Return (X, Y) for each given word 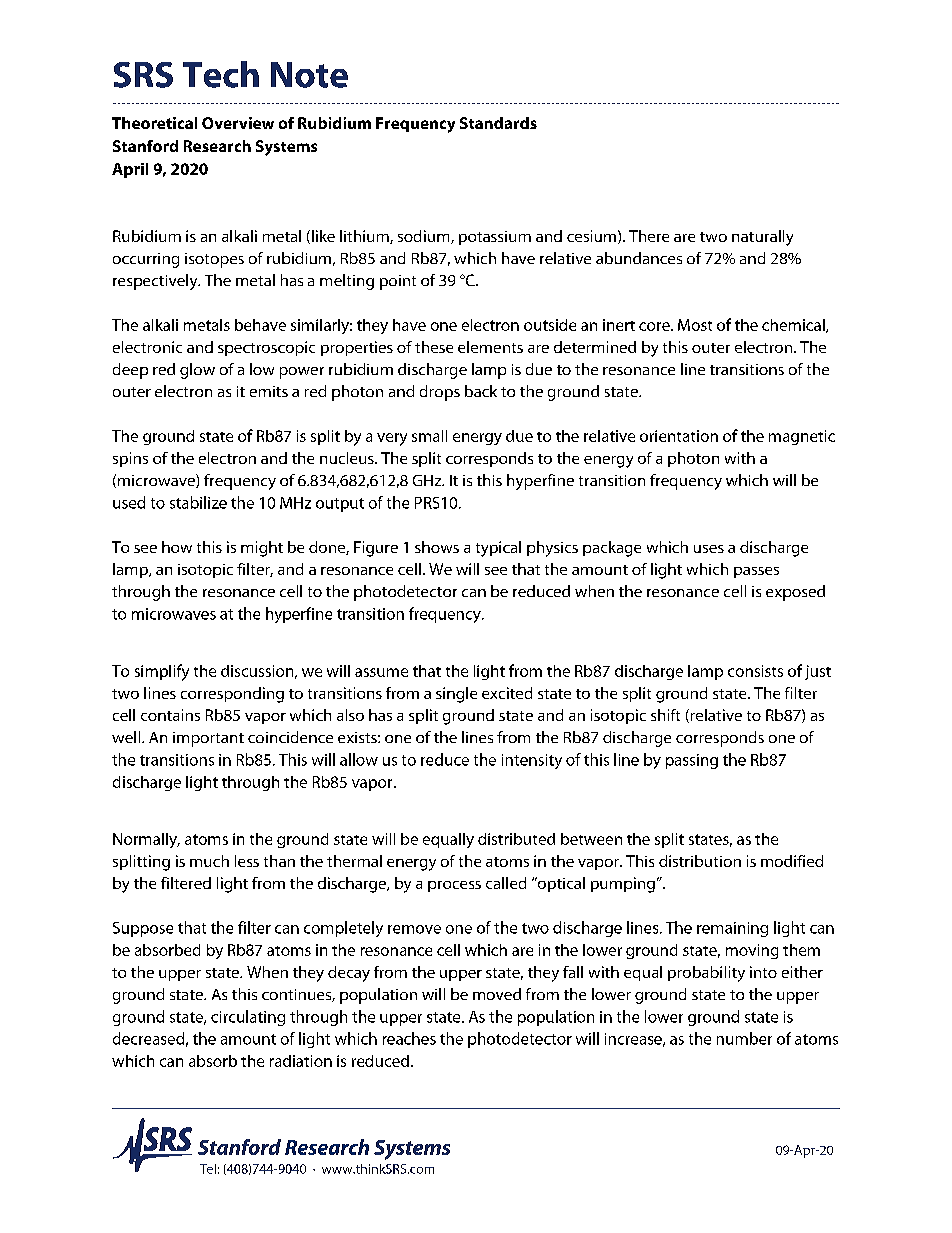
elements (490, 347)
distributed (516, 839)
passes (756, 572)
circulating (248, 1018)
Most (695, 325)
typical (498, 549)
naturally (762, 238)
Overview (238, 123)
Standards (498, 123)
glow (197, 371)
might (262, 549)
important (208, 739)
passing (692, 761)
